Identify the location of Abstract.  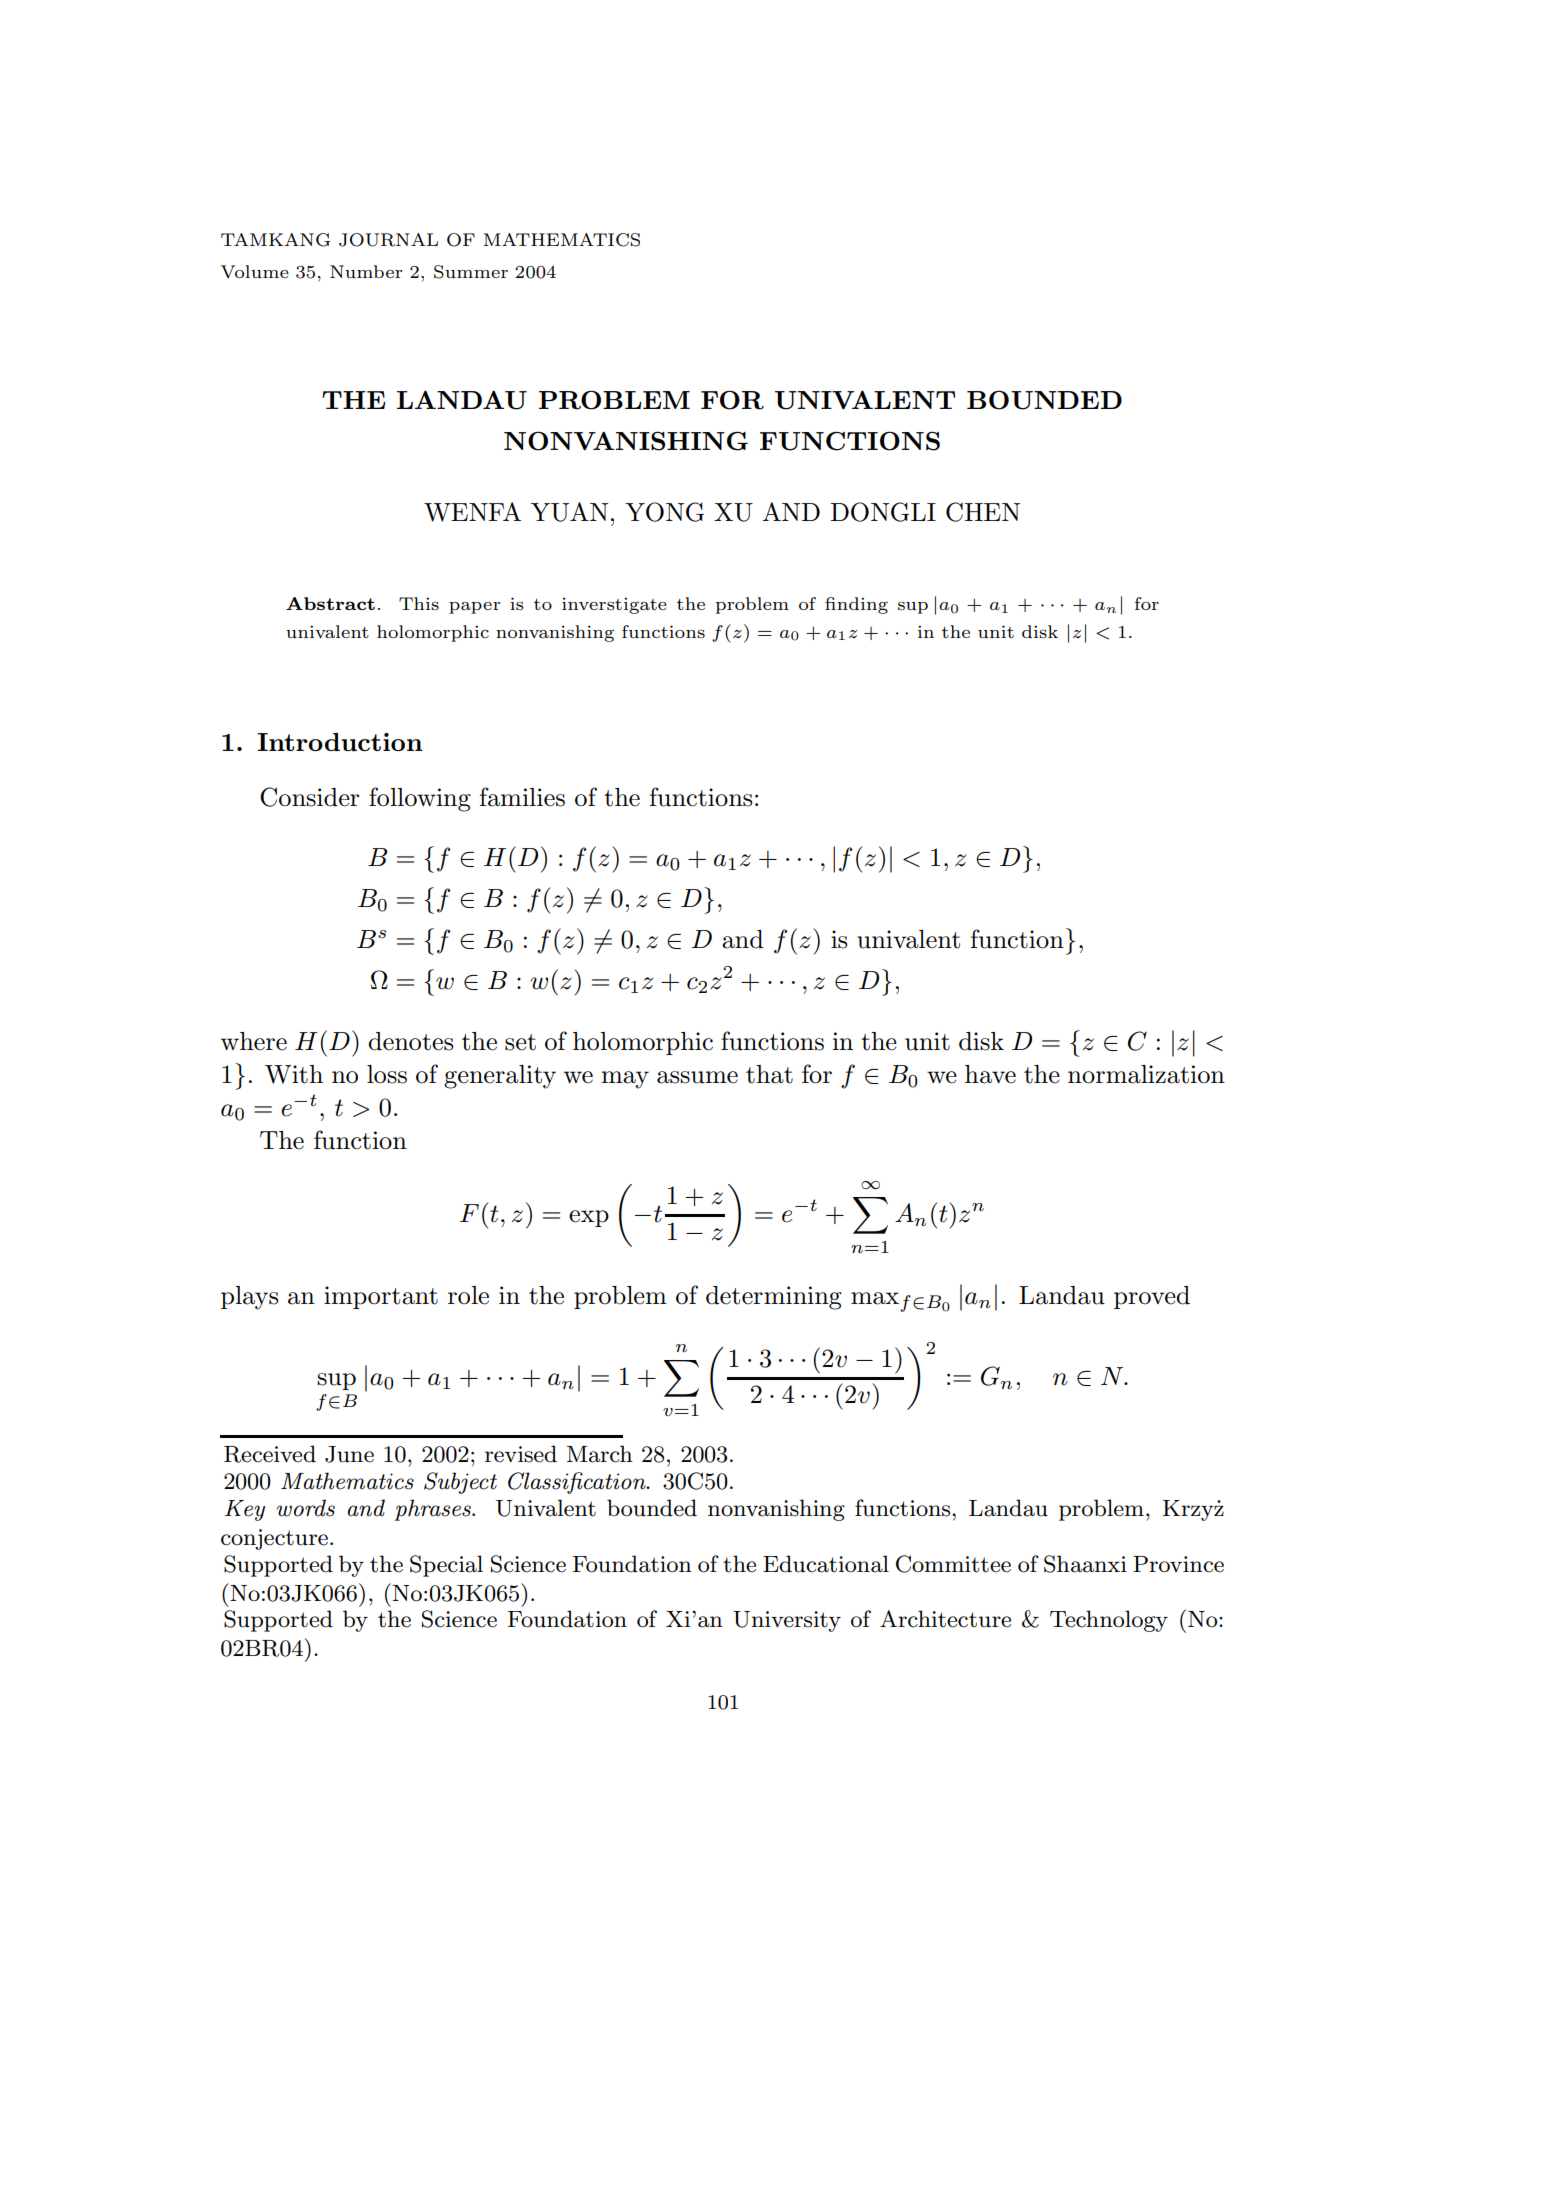
(330, 603).
